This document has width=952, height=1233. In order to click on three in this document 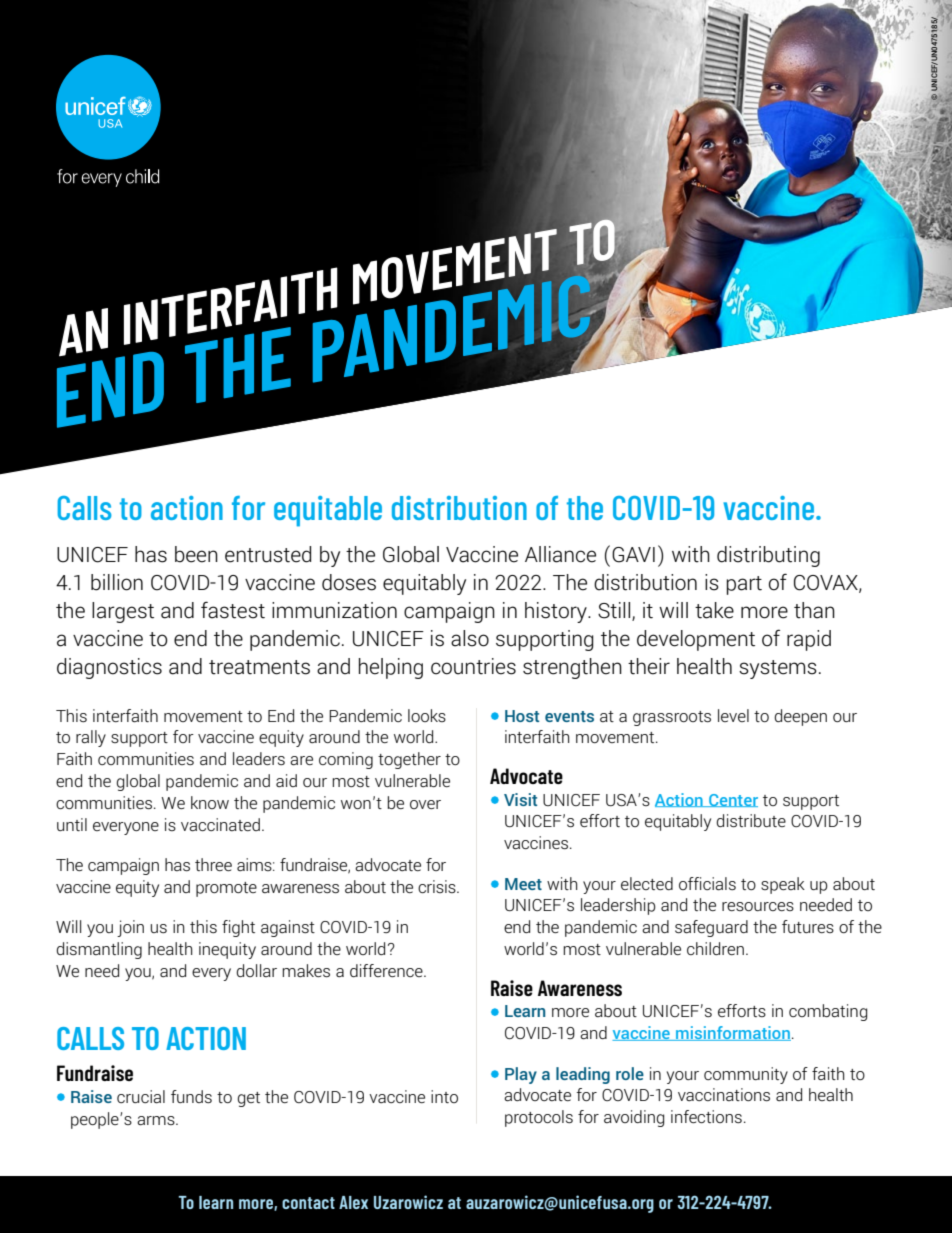, I will do `click(213, 864)`.
